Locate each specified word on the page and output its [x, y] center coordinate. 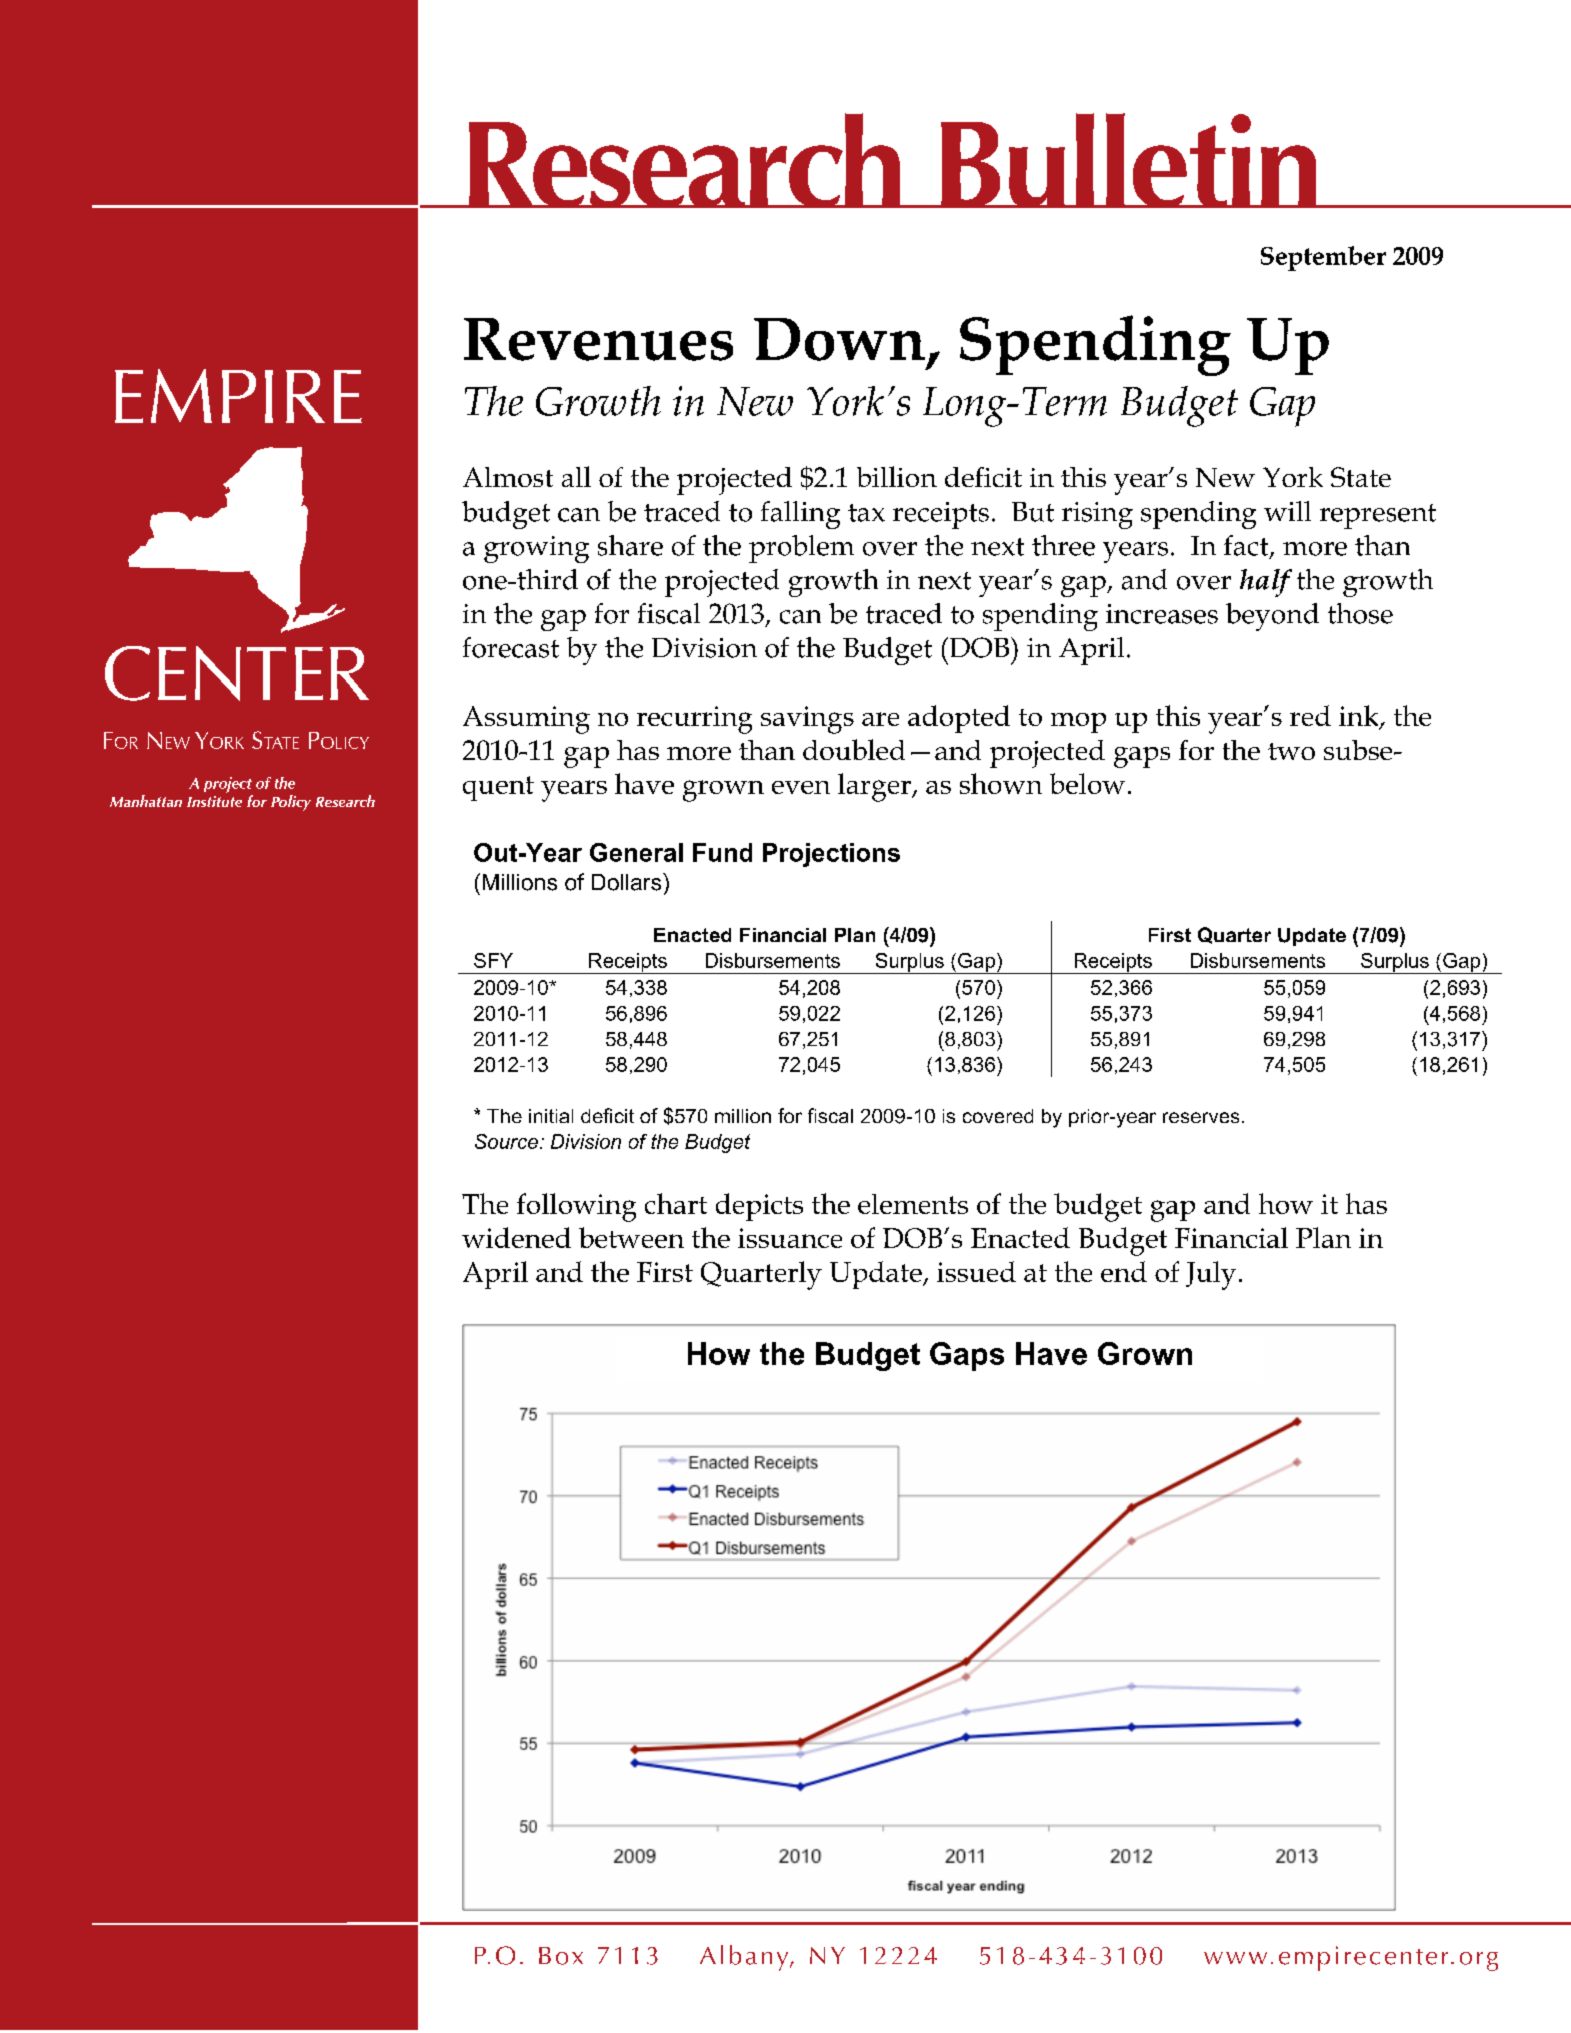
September [1323, 258]
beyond [1272, 617]
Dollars [628, 882]
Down [839, 339]
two [1291, 751]
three [1063, 545]
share [630, 545]
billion [897, 476]
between [631, 1237]
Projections [831, 855]
